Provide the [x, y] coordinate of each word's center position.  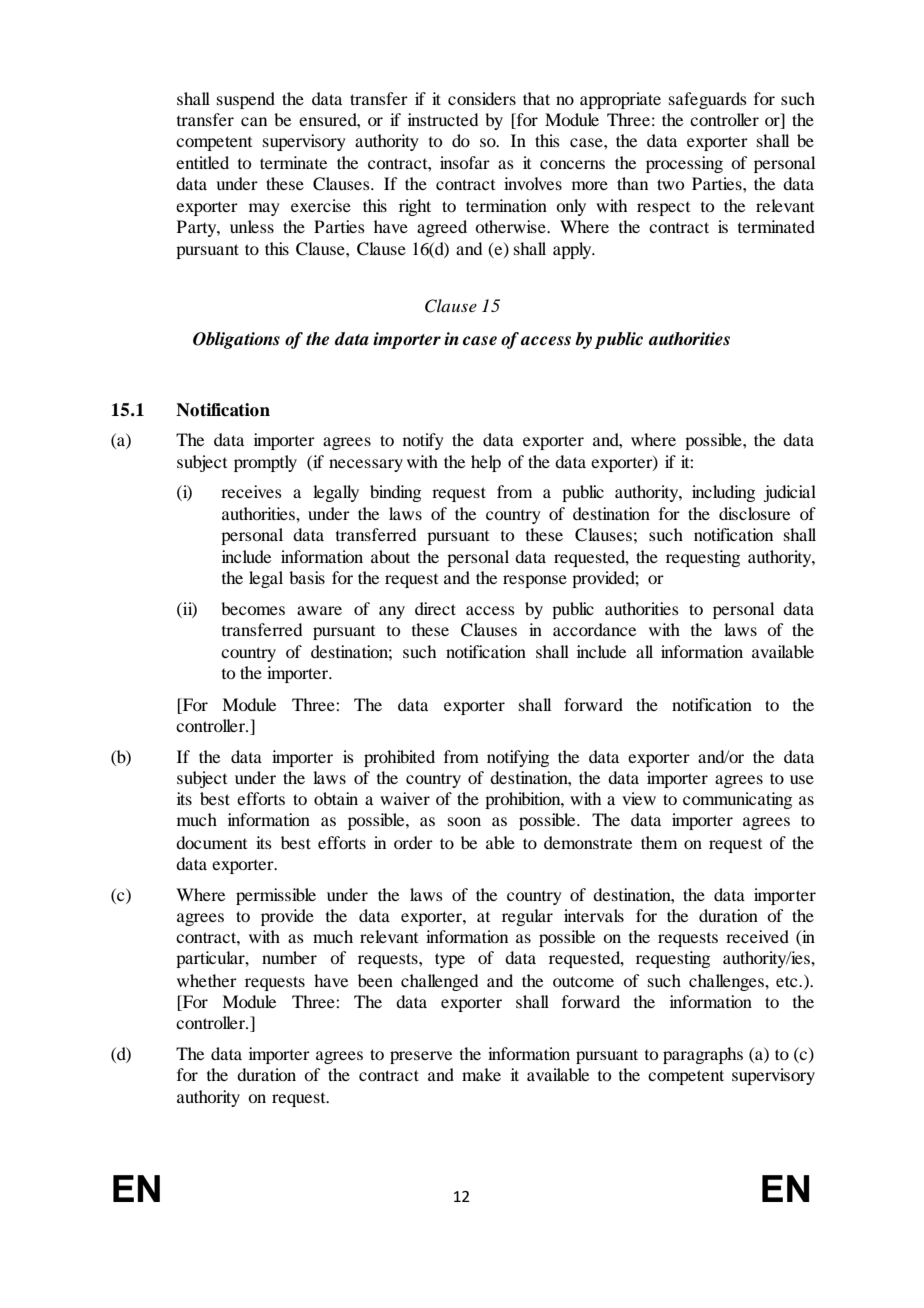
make [481, 1074]
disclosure [754, 513]
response [535, 581]
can [254, 121]
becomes [253, 608]
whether [207, 980]
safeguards [708, 100]
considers [482, 98]
